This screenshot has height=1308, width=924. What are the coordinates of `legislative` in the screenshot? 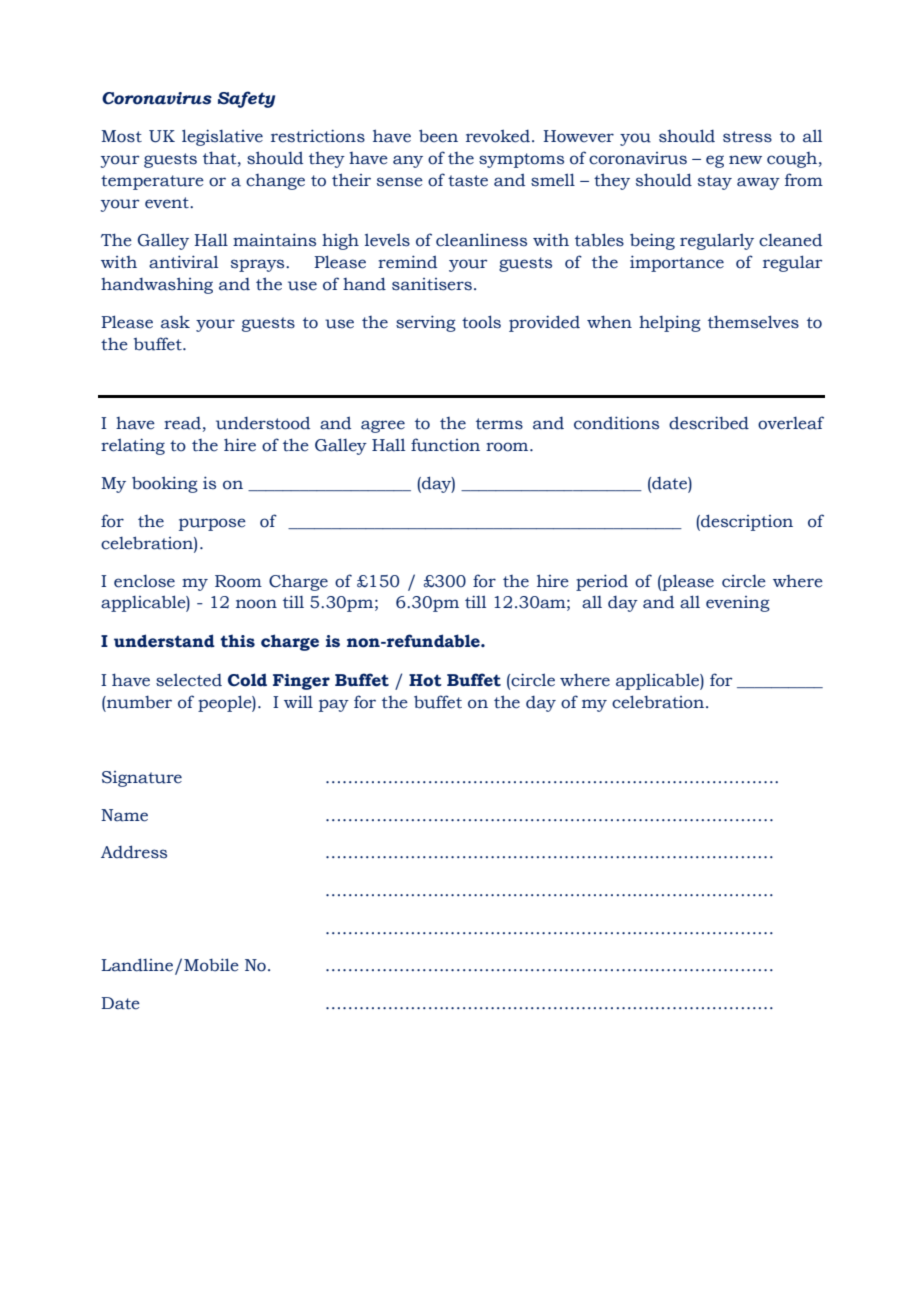 It's located at (222, 137).
